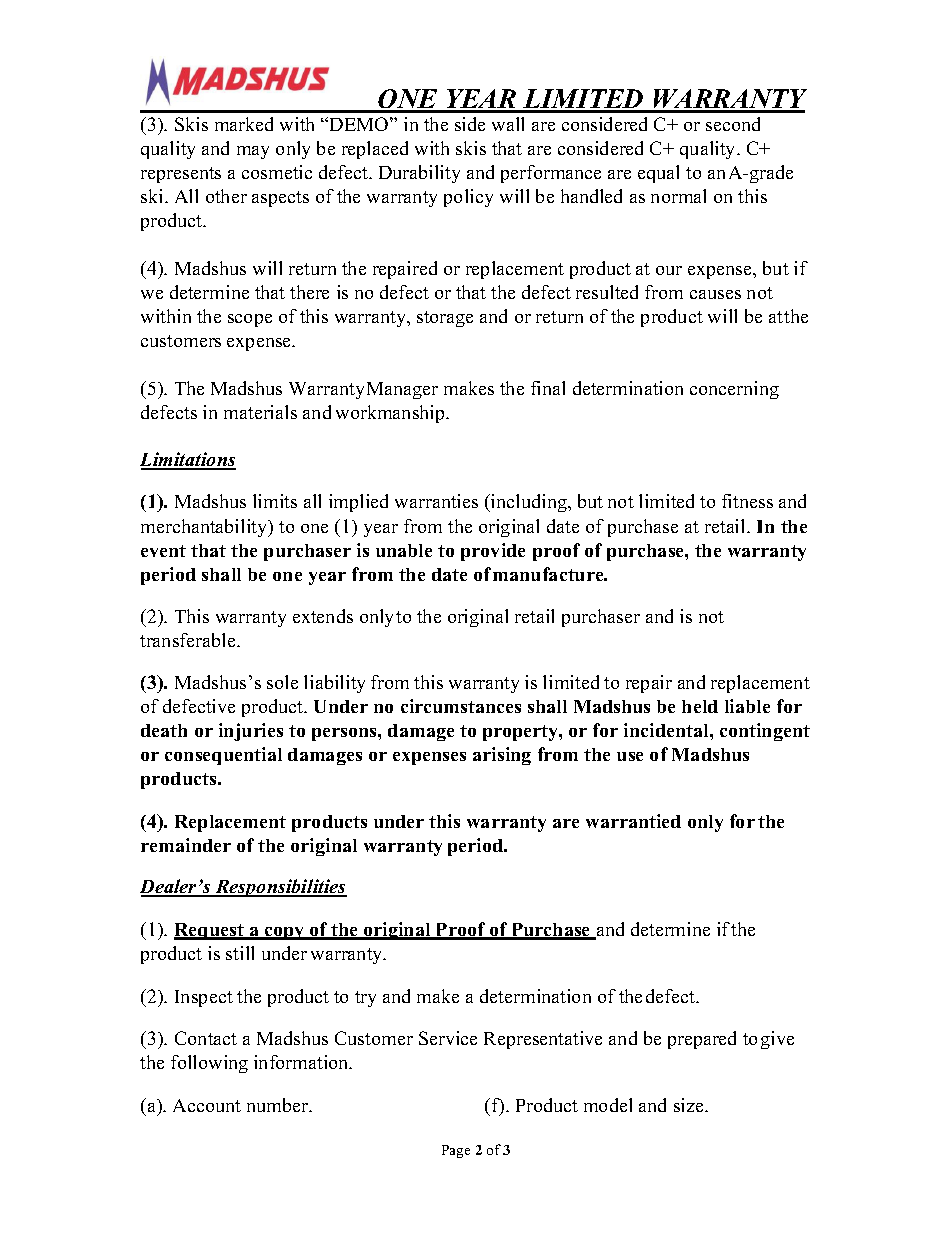 This page has width=952, height=1233. Describe the element at coordinates (700, 706) in the page. I see `held` at that location.
